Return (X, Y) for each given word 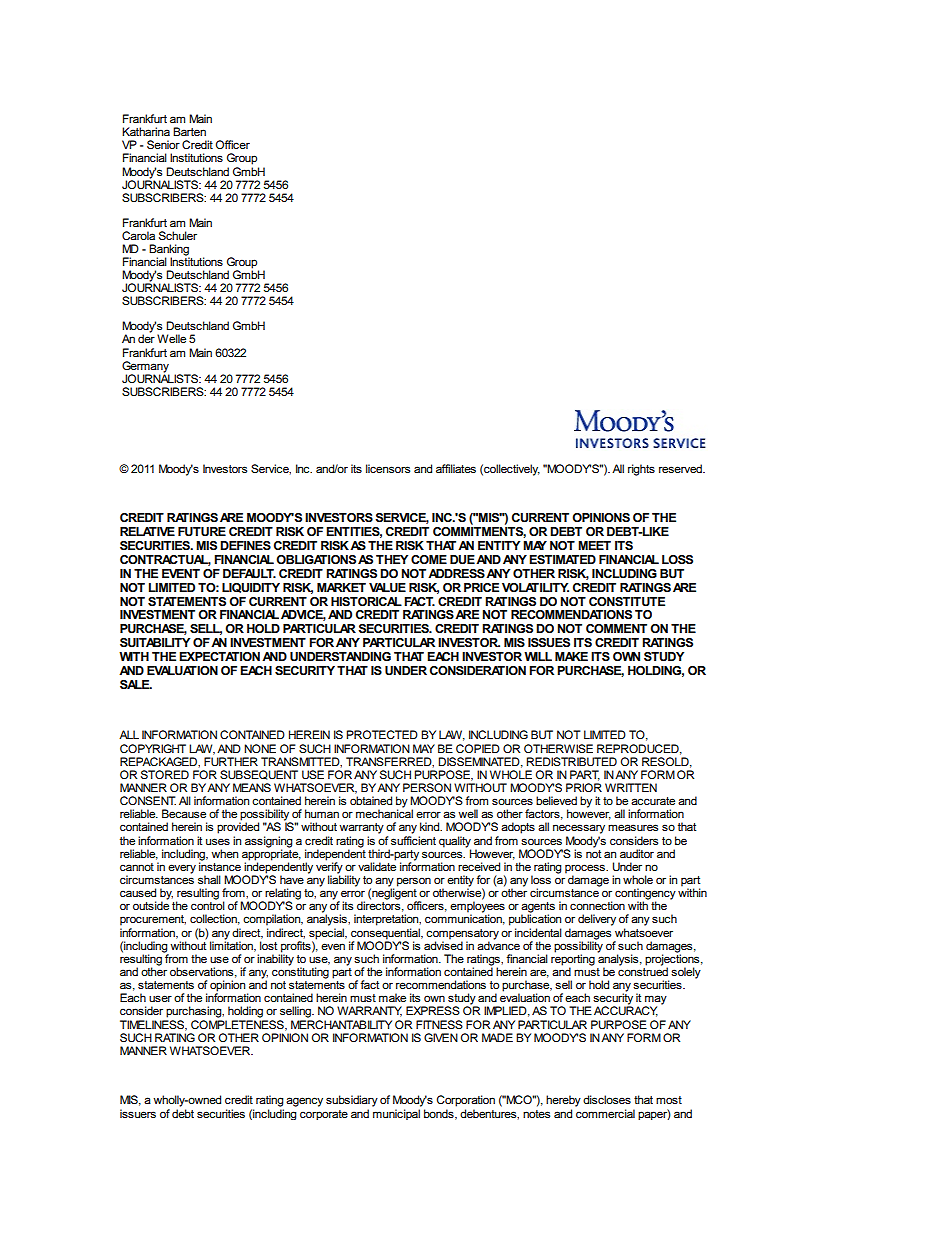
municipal (396, 1114)
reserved (681, 468)
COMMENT (616, 628)
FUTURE (202, 531)
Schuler (178, 235)
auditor (637, 853)
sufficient (413, 839)
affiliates (456, 468)
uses (218, 841)
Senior (163, 144)
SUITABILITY (155, 642)
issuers (138, 1113)
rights (641, 470)
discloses (607, 1099)
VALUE (387, 587)
